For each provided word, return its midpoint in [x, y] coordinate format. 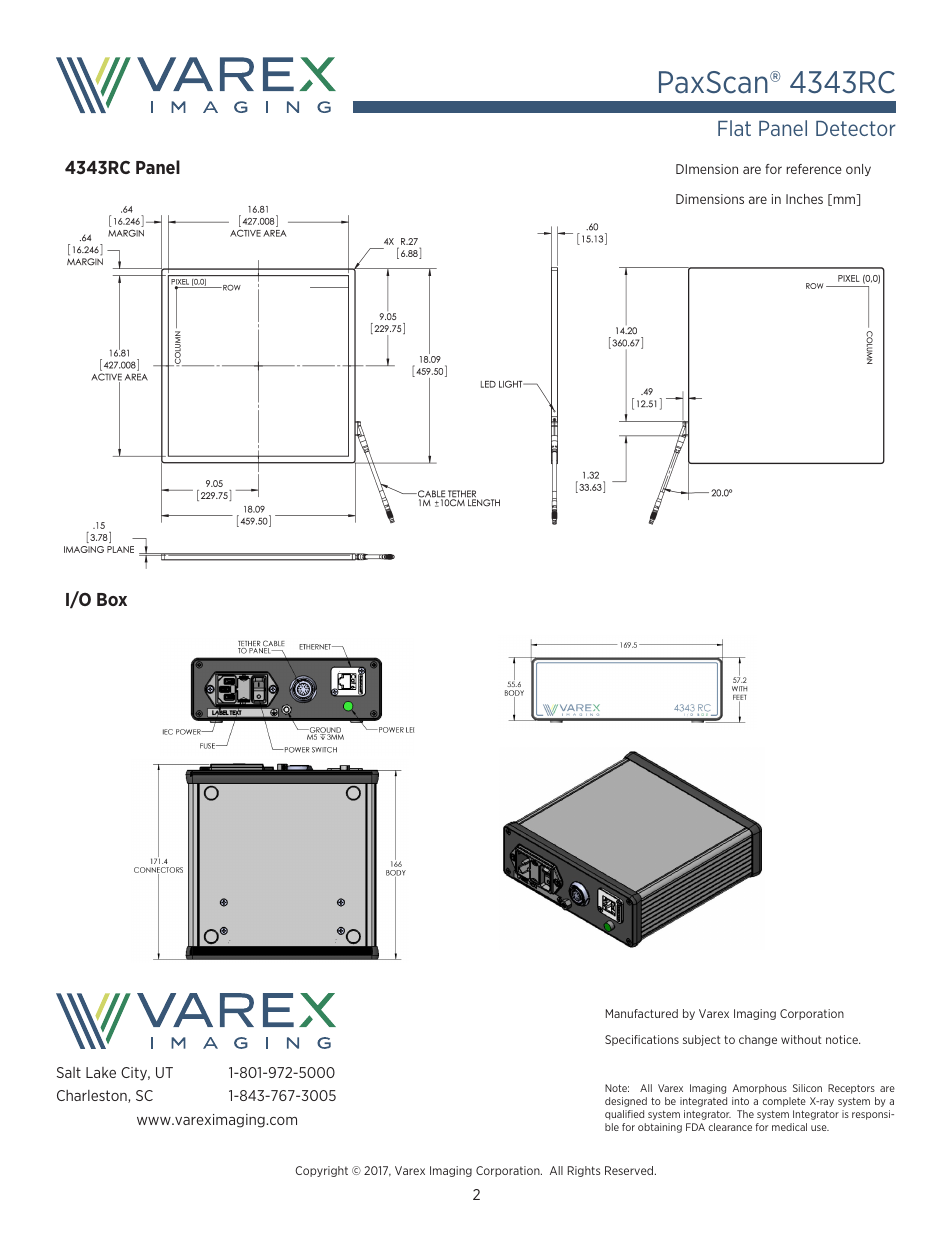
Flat [734, 128]
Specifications [642, 1040]
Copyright [321, 1171]
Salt [69, 1072]
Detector [856, 128]
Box [112, 599]
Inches [804, 199]
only [858, 170]
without [801, 1039]
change [758, 1040]
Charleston [93, 1096]
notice [843, 1039]
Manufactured [642, 1013]
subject [702, 1040]
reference [814, 169]
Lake [101, 1072]
